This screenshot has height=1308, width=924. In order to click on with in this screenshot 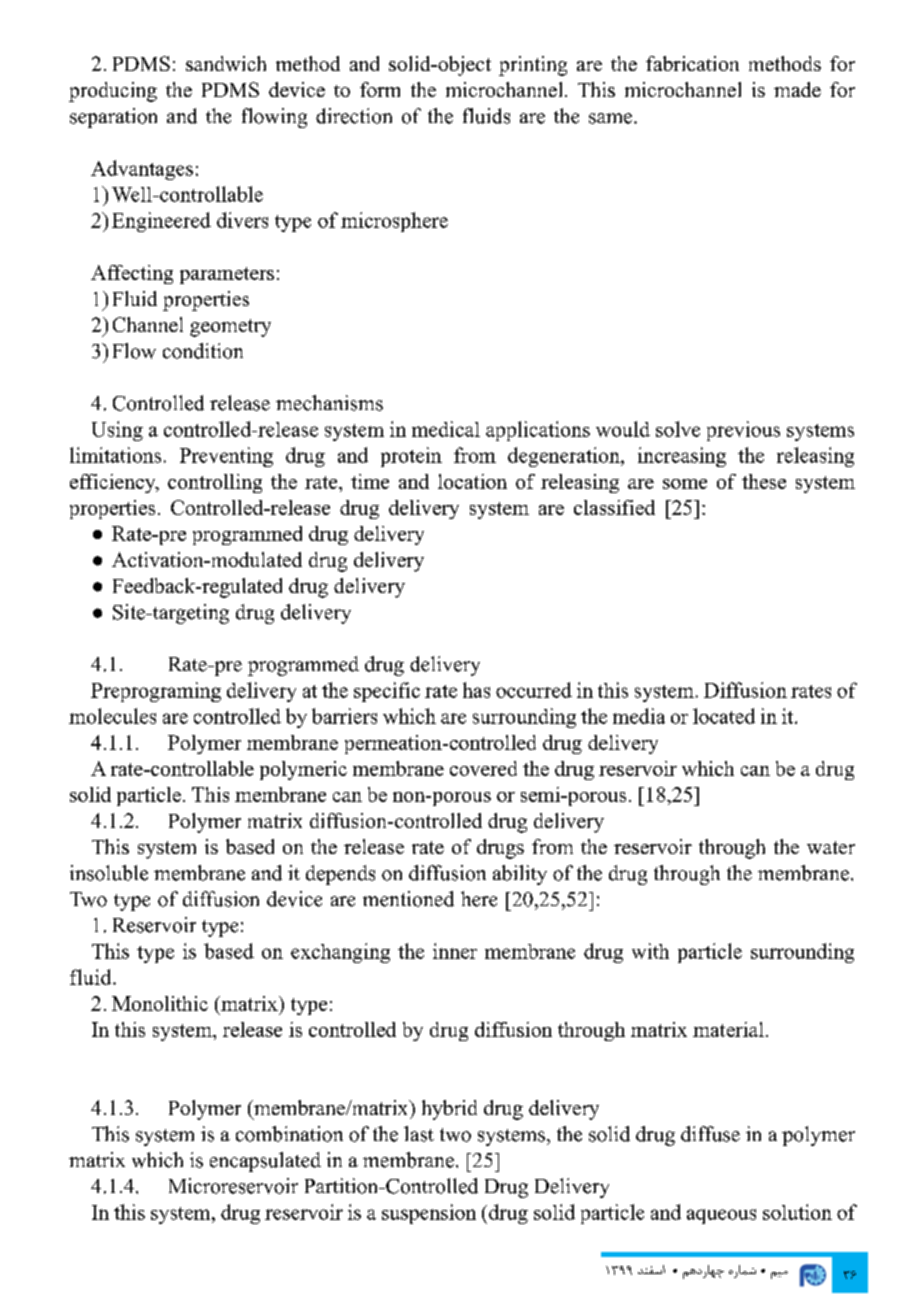, I will do `click(650, 951)`.
